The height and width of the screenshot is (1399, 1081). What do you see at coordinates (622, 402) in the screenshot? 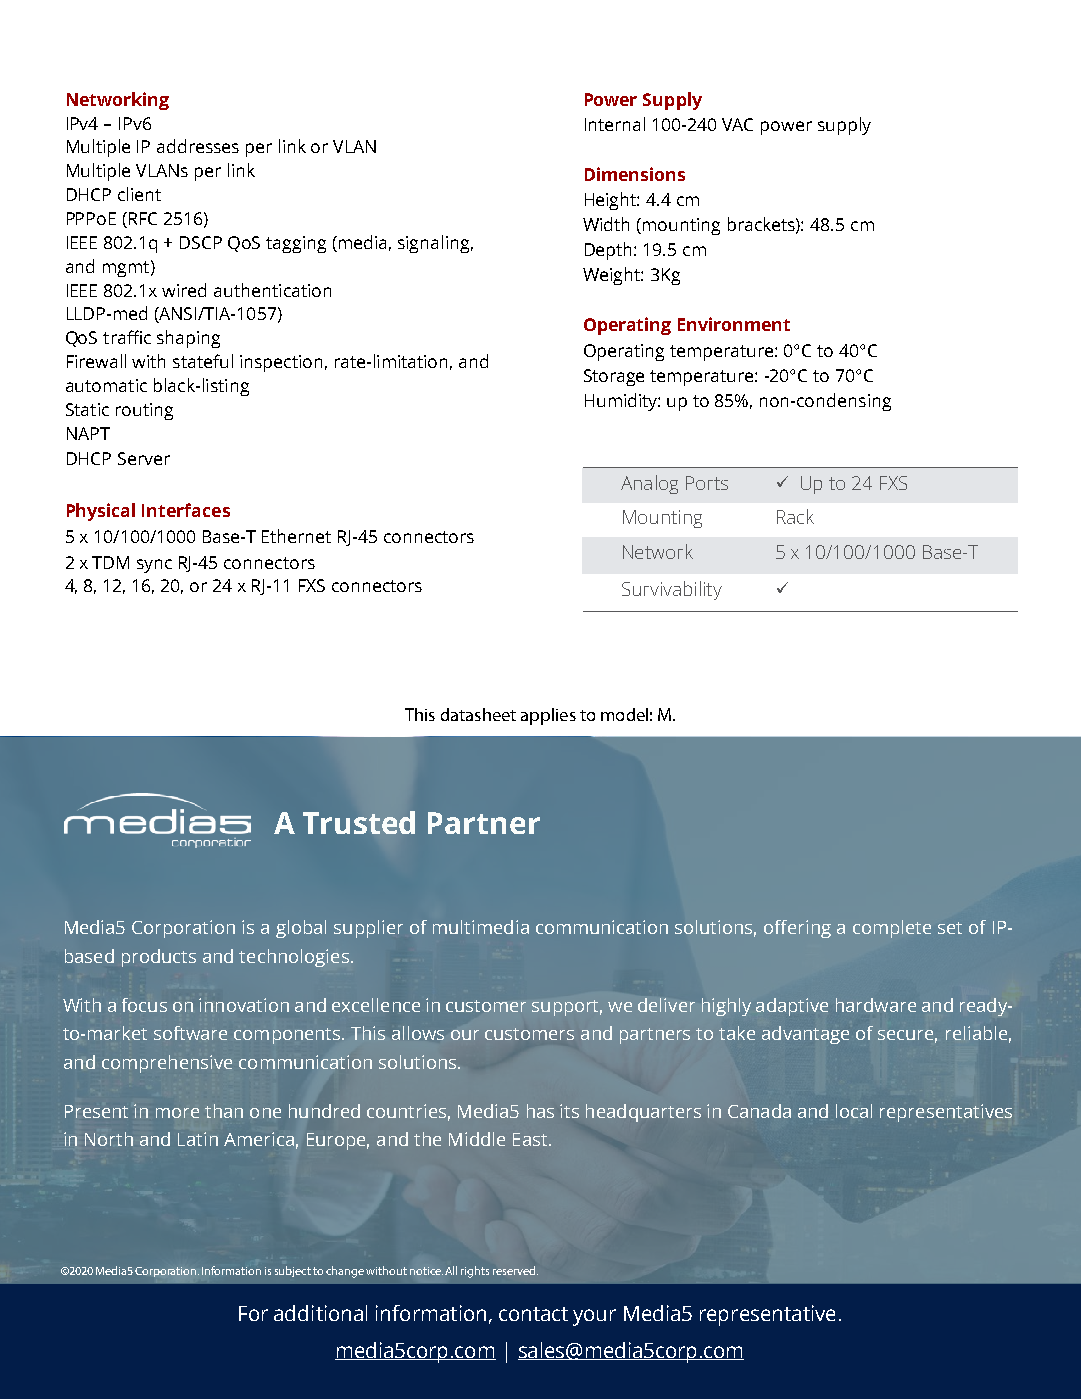
I see `Humidity` at bounding box center [622, 402].
